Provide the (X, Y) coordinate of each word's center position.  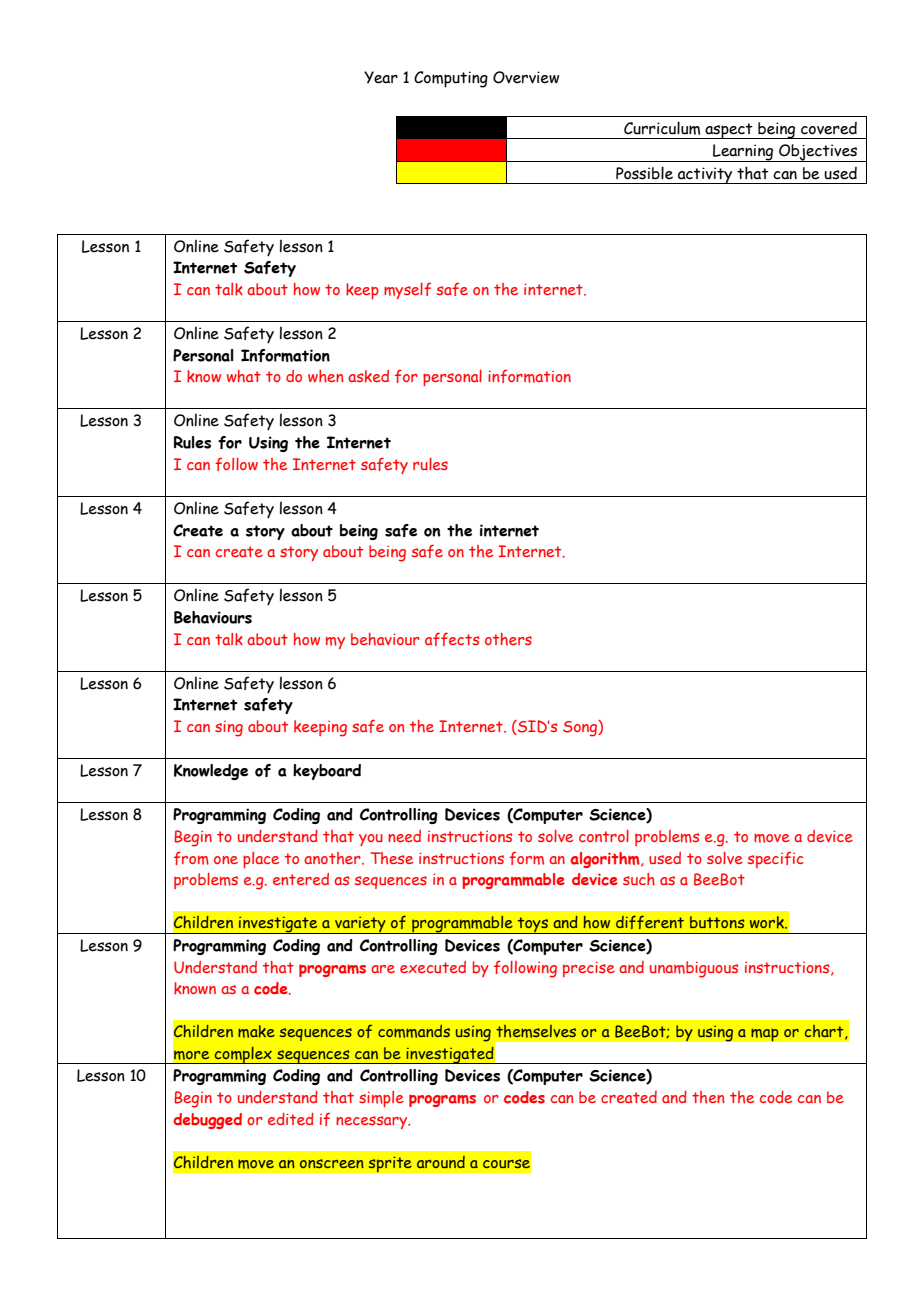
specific (775, 859)
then (708, 1097)
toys (532, 925)
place (261, 860)
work (768, 922)
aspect (729, 131)
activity (705, 175)
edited (291, 1119)
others (508, 639)
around (441, 1162)
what (244, 376)
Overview (526, 77)
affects (452, 639)
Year (381, 77)
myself (407, 290)
